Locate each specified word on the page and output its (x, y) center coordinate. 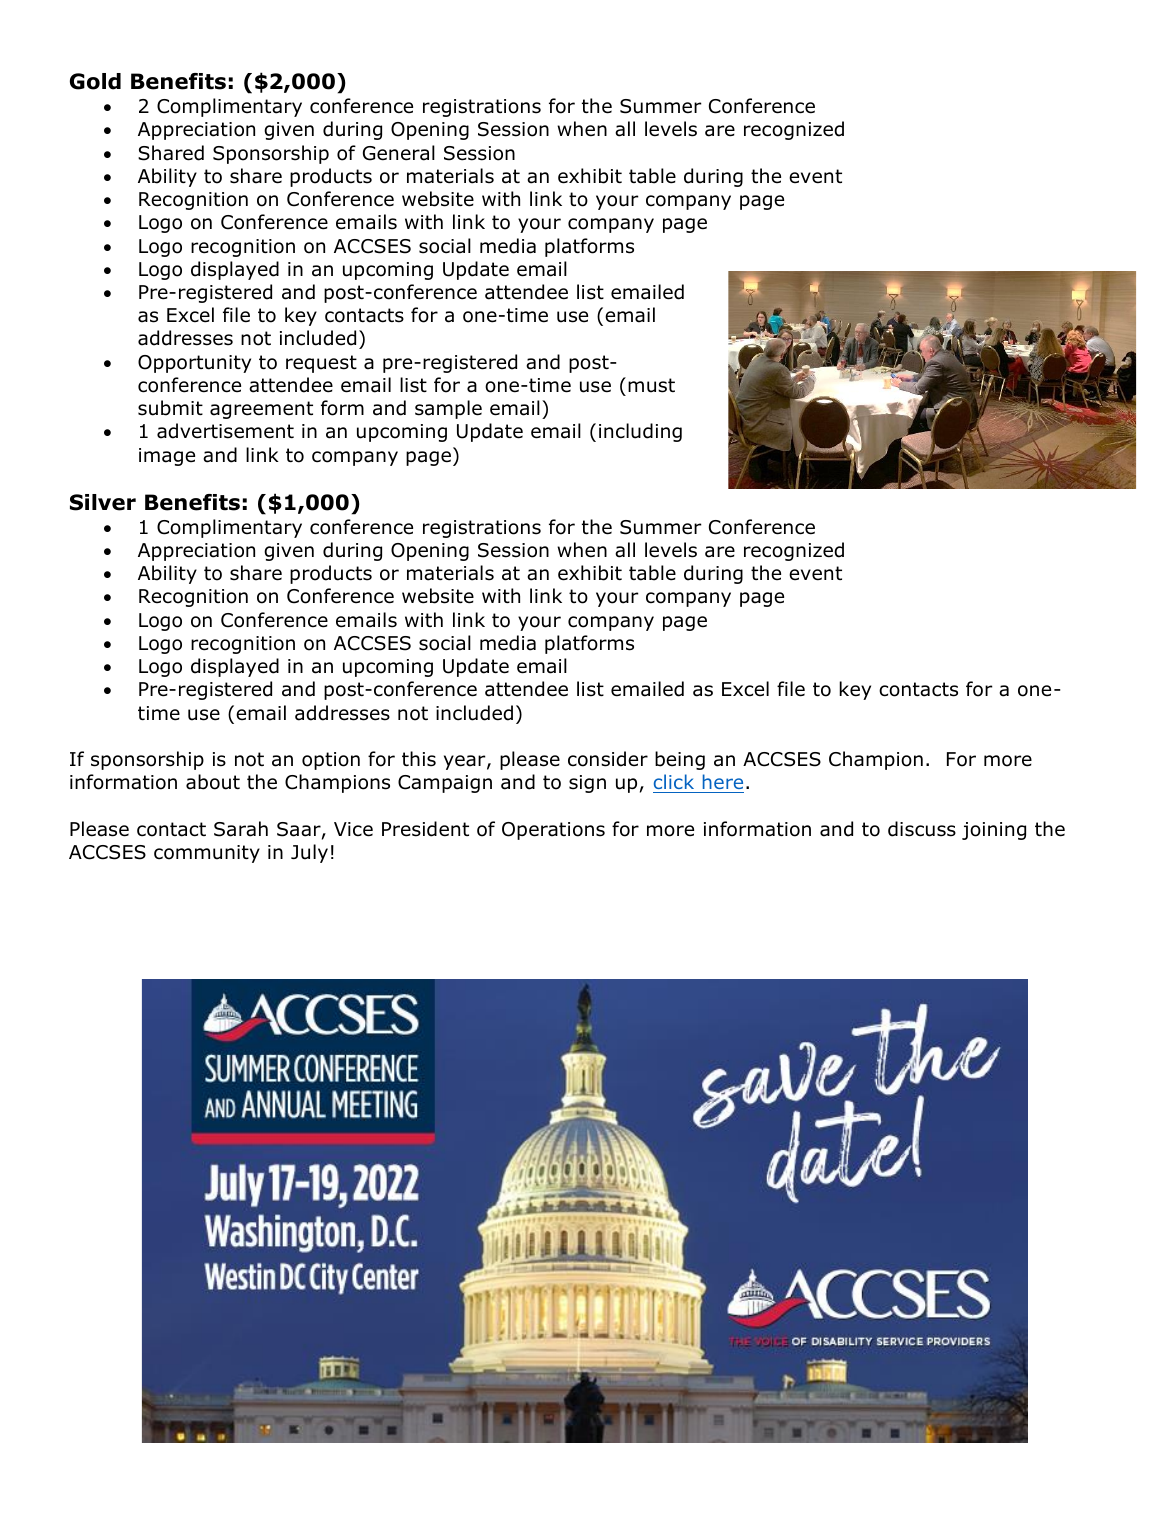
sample (448, 409)
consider (608, 759)
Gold (95, 81)
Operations (553, 831)
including (640, 432)
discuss (922, 829)
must (651, 385)
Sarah (241, 829)
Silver (103, 502)
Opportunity (194, 364)
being (680, 760)
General (399, 153)
